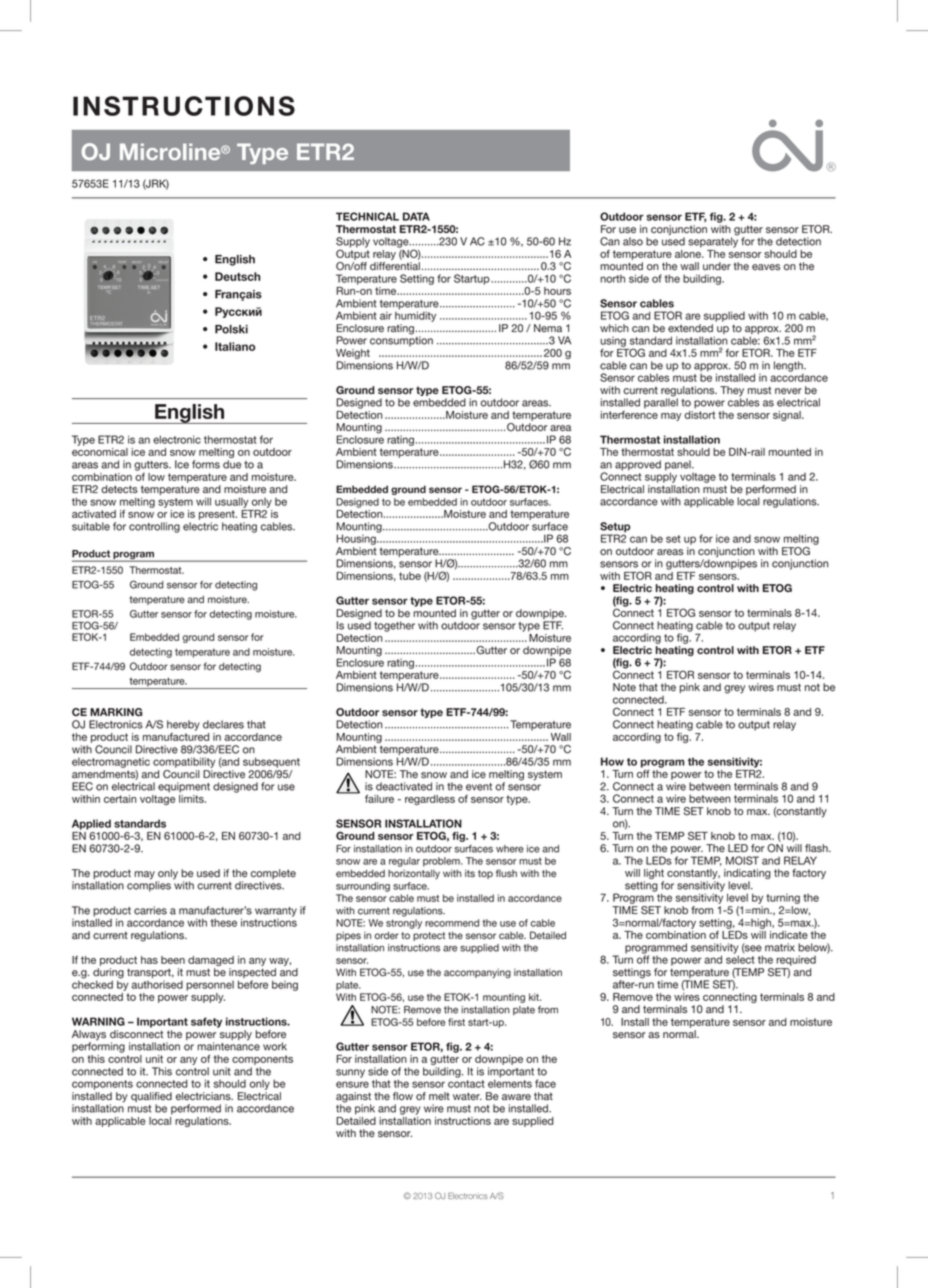 The image size is (928, 1288). Describe the element at coordinates (184, 787) in the screenshot. I see `equipment` at that location.
